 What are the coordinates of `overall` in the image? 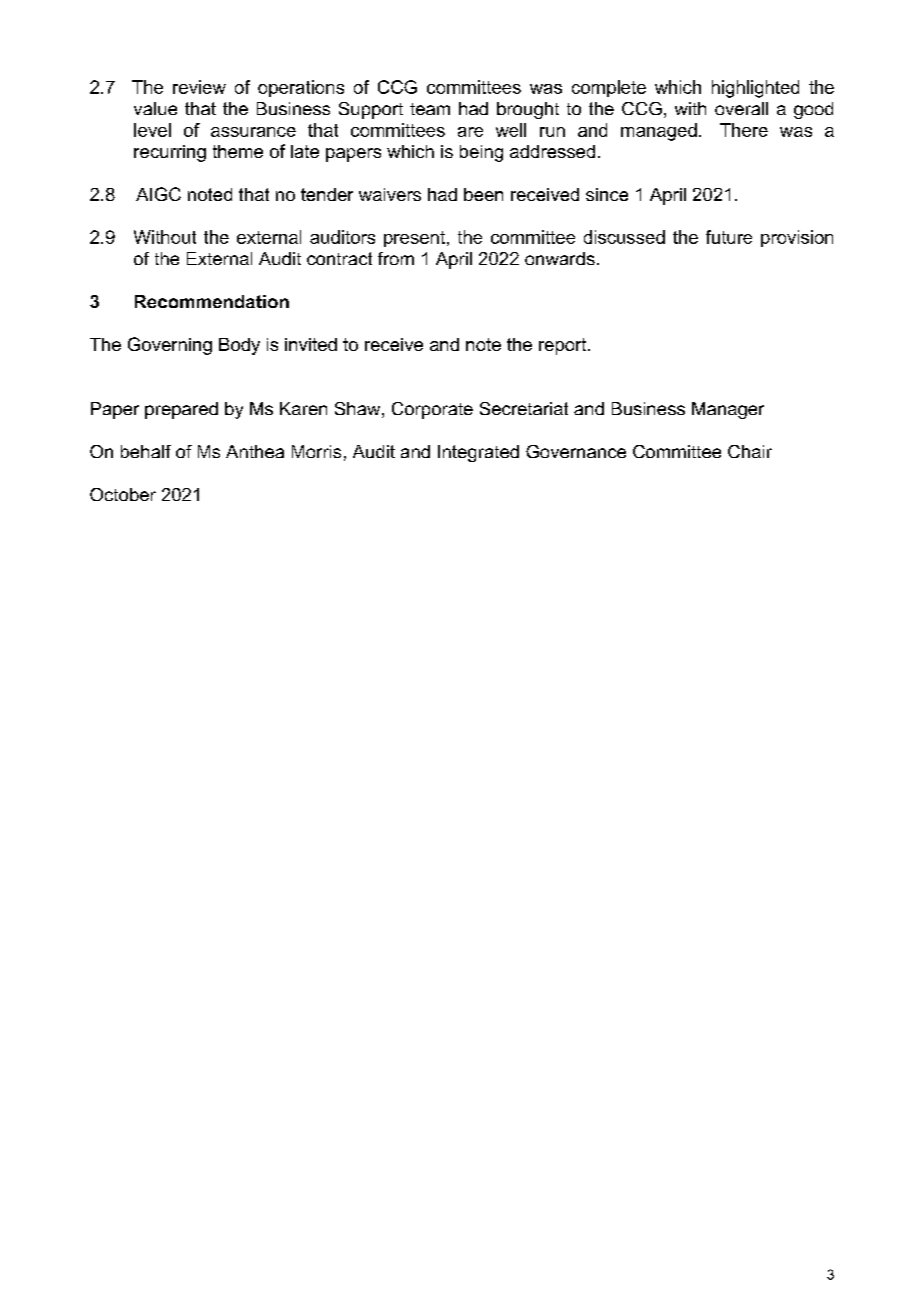 It's located at (741, 108).
